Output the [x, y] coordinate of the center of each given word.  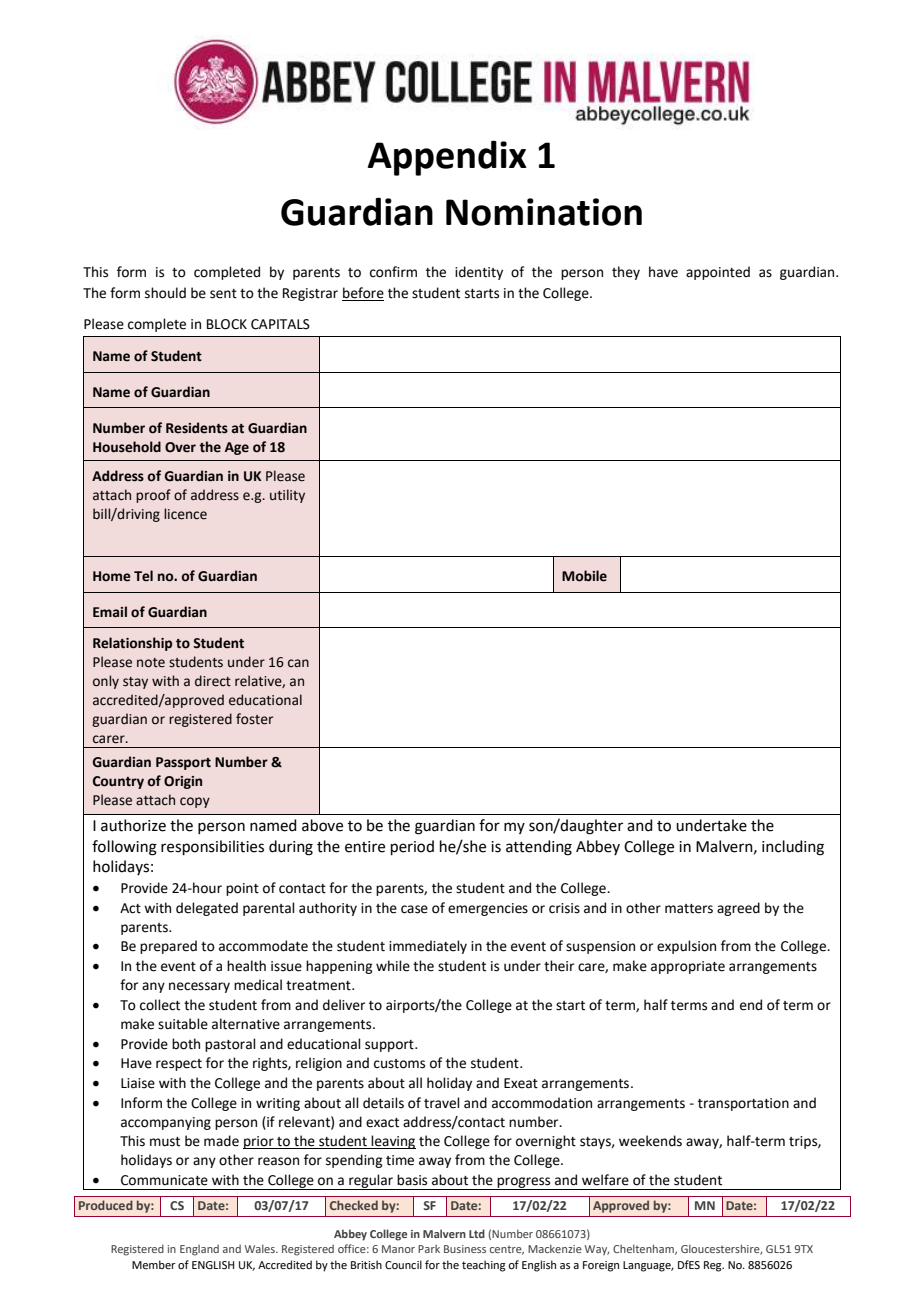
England [199, 1250]
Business [465, 1249]
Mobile [584, 576]
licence [185, 514]
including [793, 848]
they [626, 273]
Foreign [601, 1266]
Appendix [447, 158]
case [414, 909]
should [165, 293]
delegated [207, 909]
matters [689, 909]
